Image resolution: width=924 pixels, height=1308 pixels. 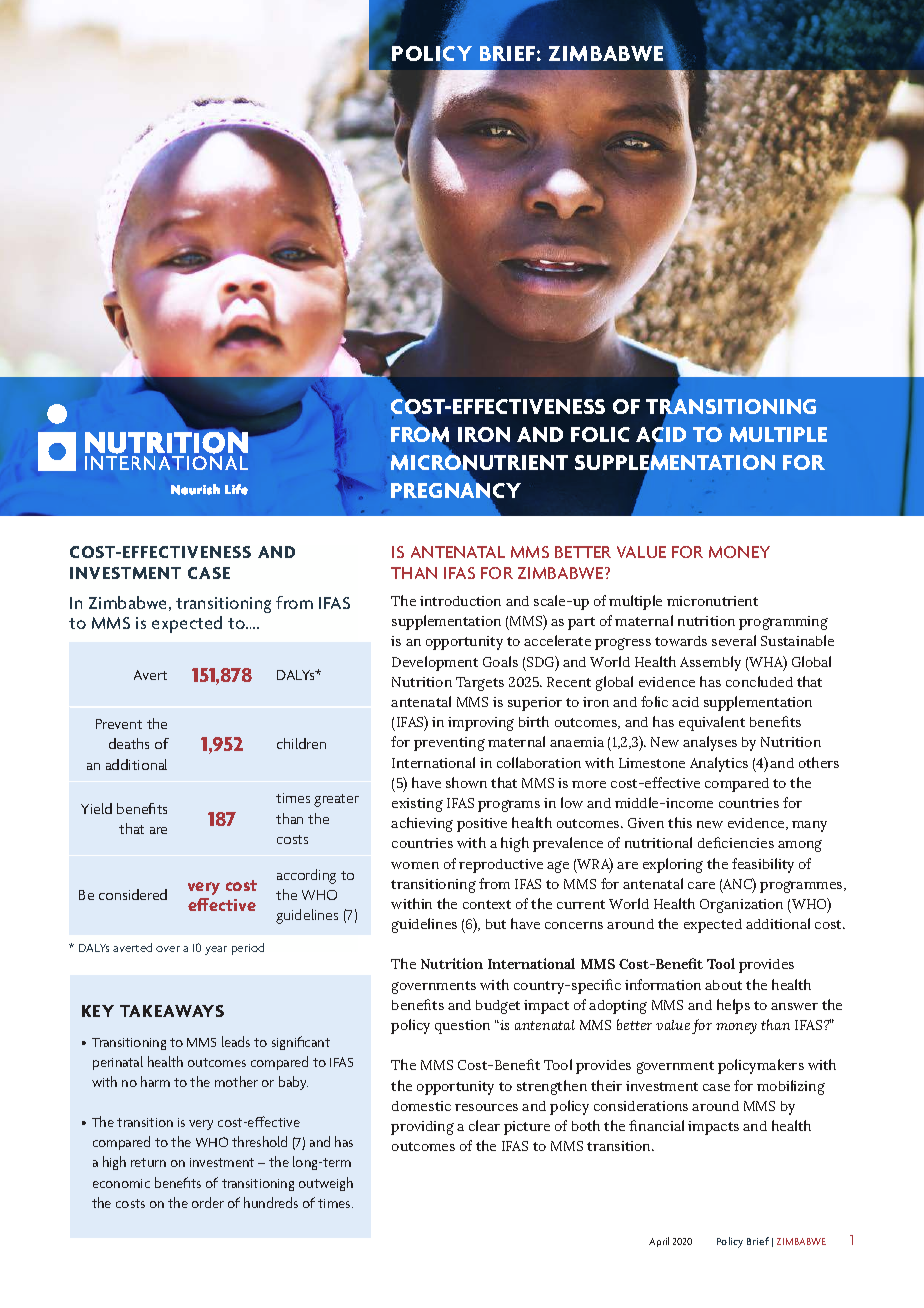 I want to click on outweigh, so click(x=326, y=1184).
